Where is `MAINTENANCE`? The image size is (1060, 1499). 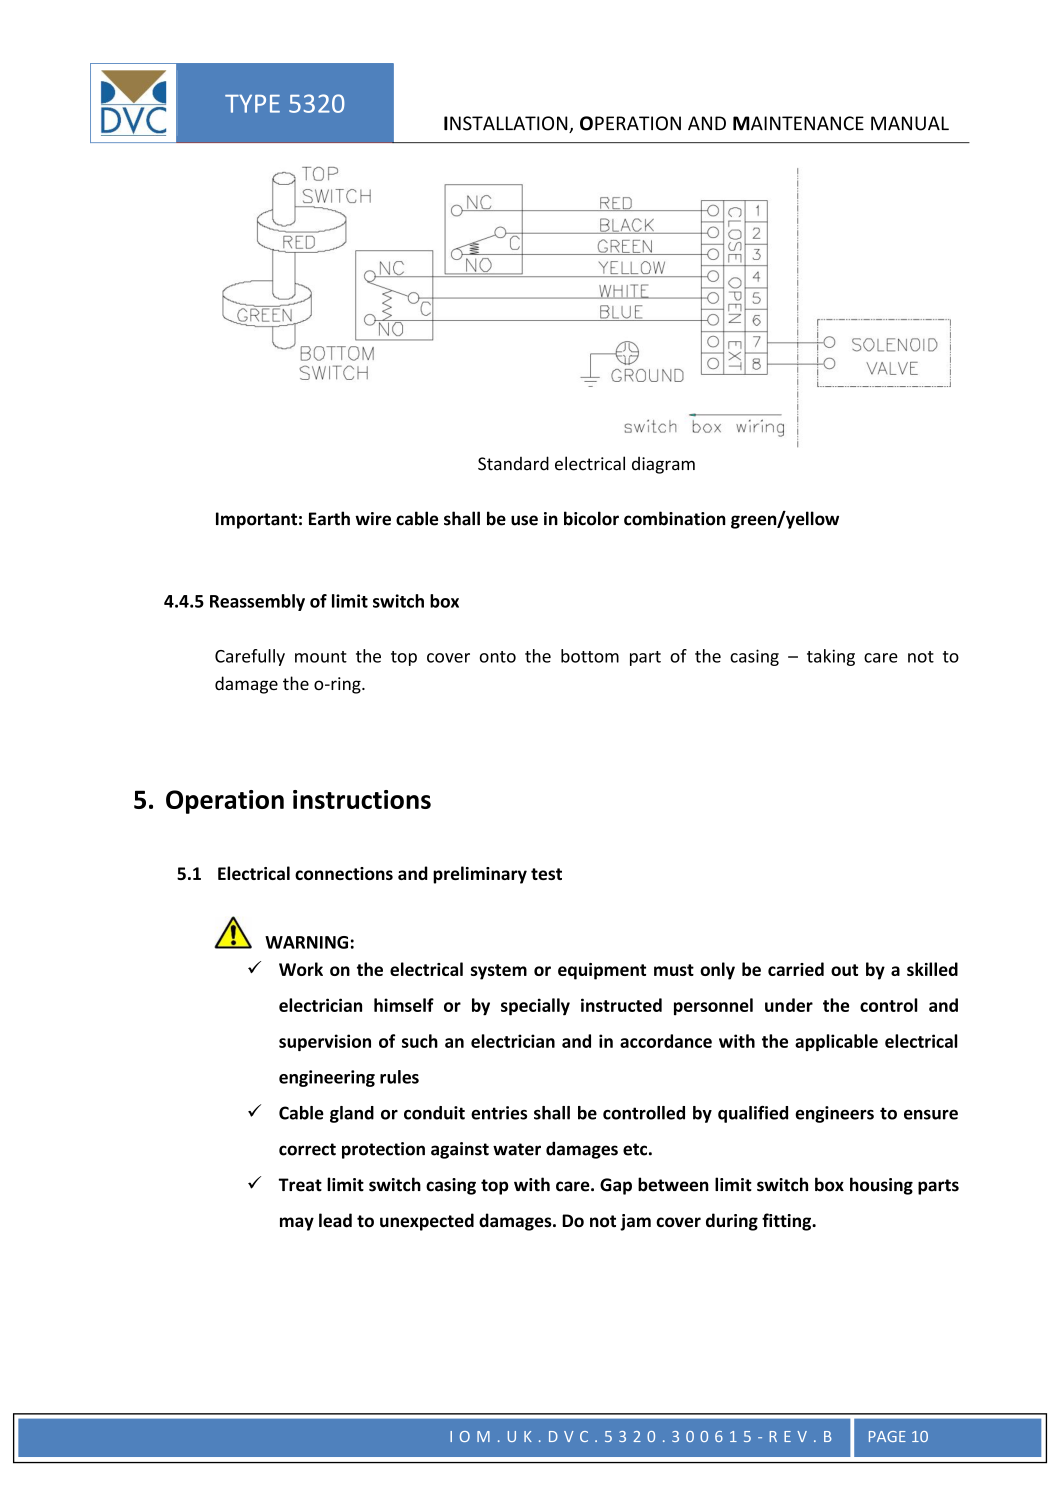
MAINTENANCE is located at coordinates (798, 123).
